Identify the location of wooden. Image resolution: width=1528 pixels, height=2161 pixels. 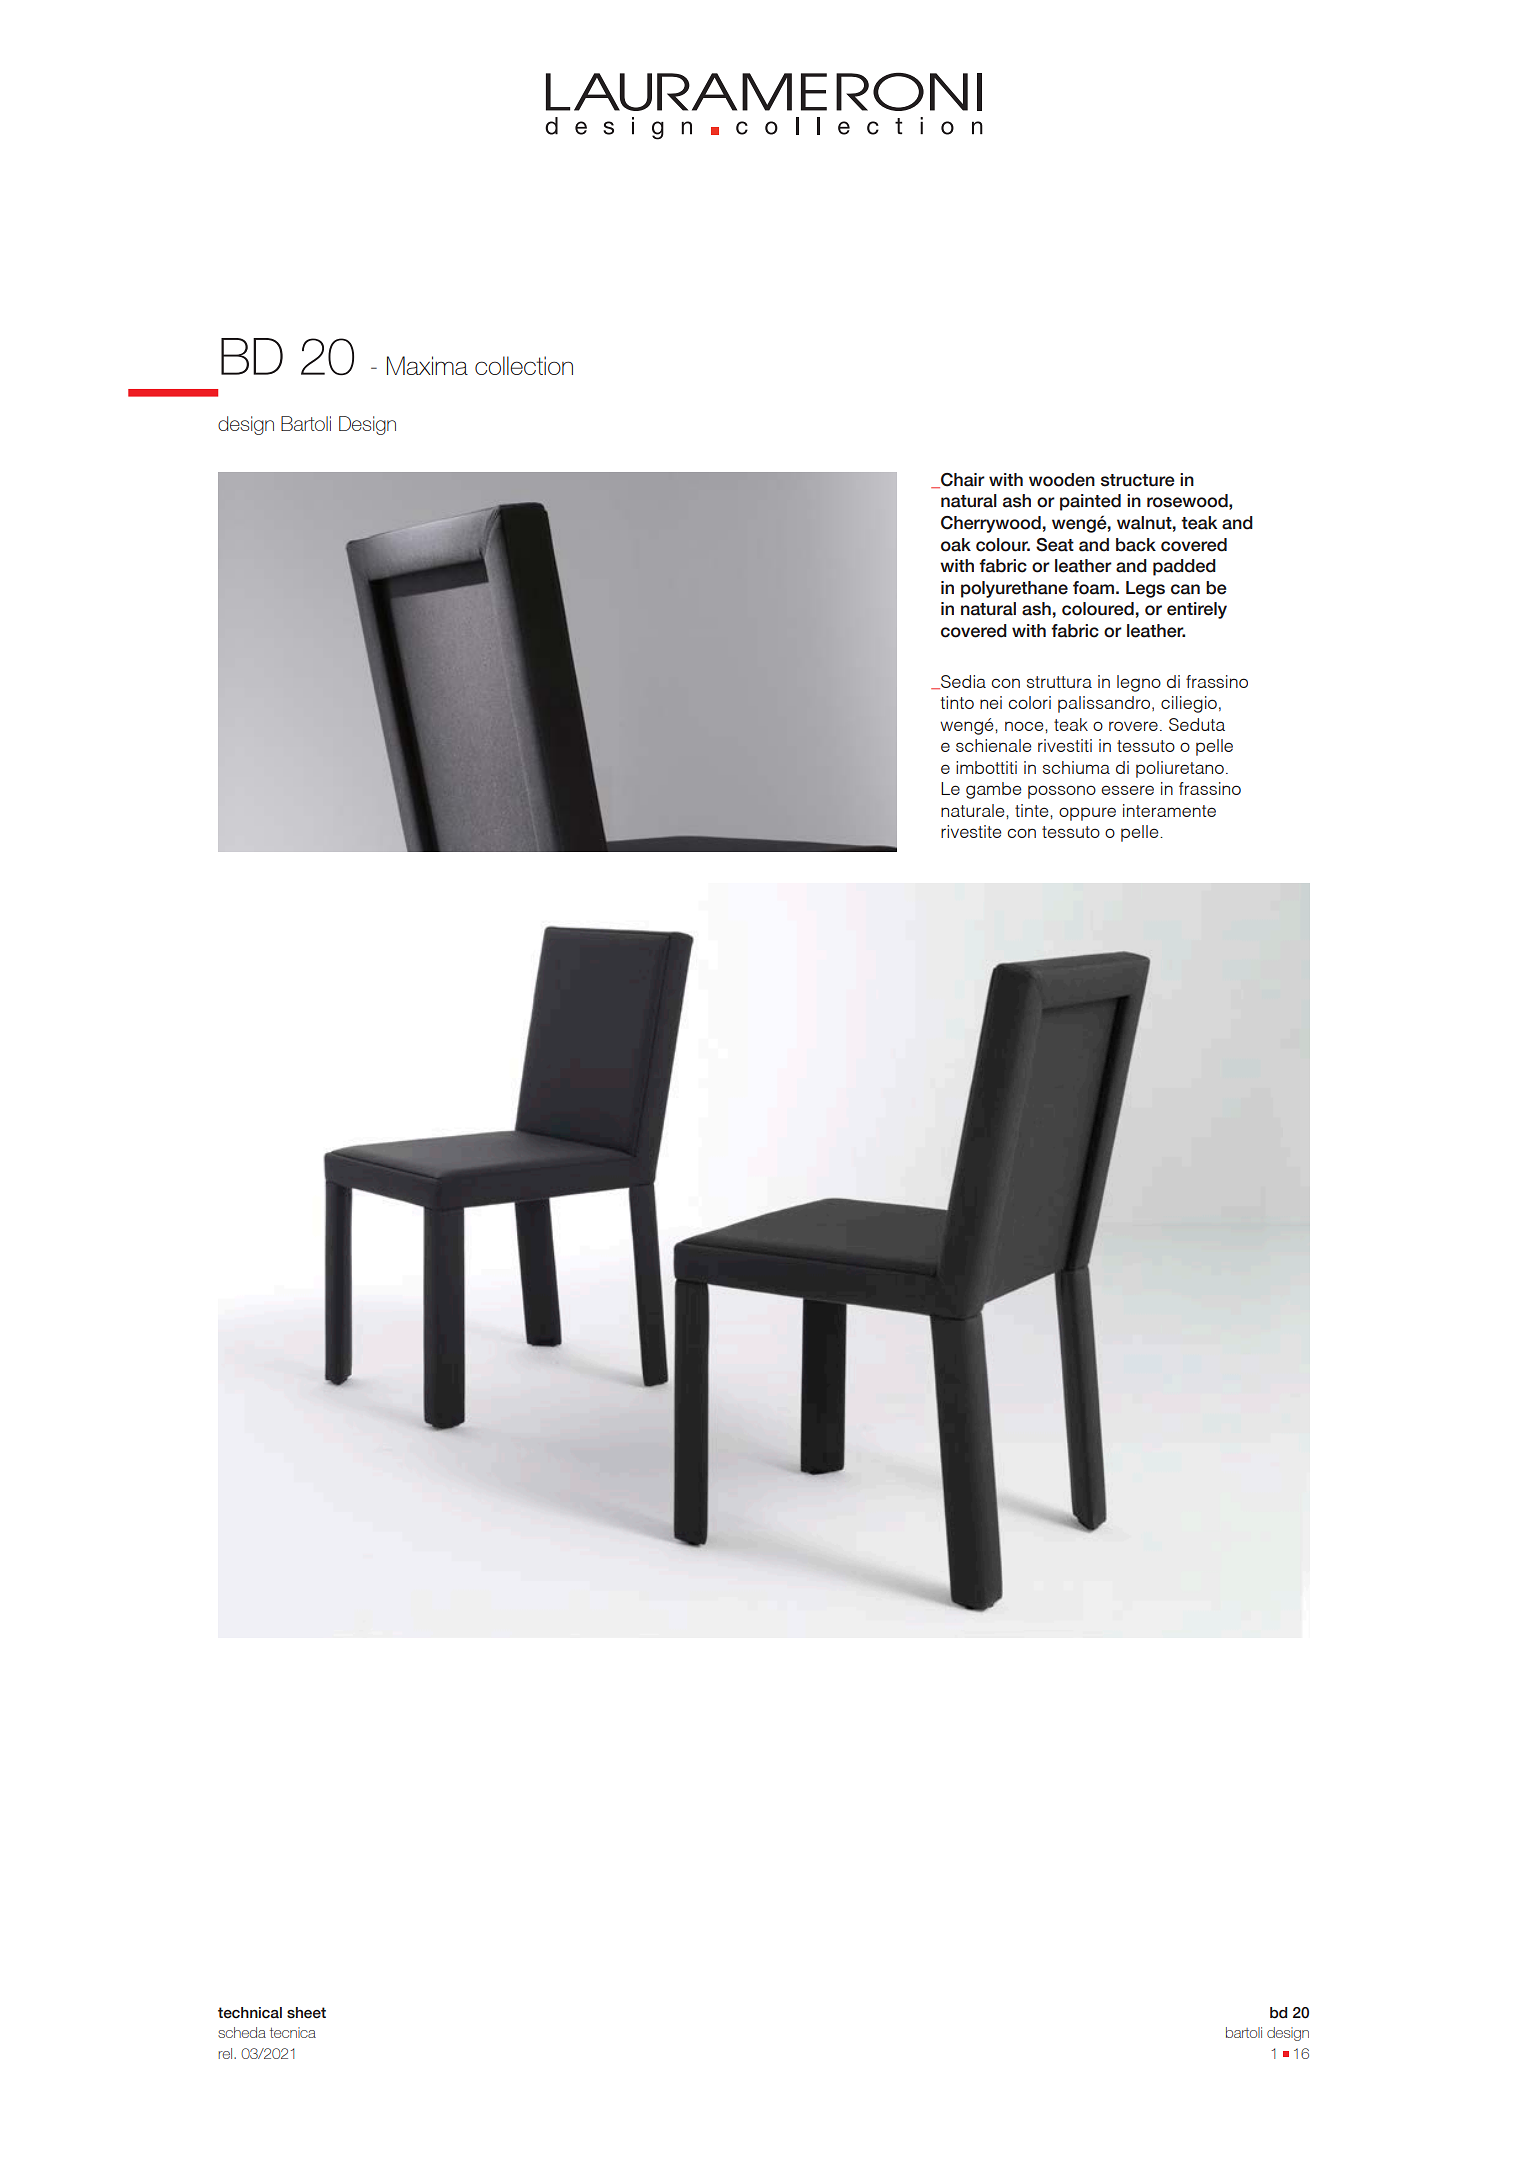
(1062, 480).
